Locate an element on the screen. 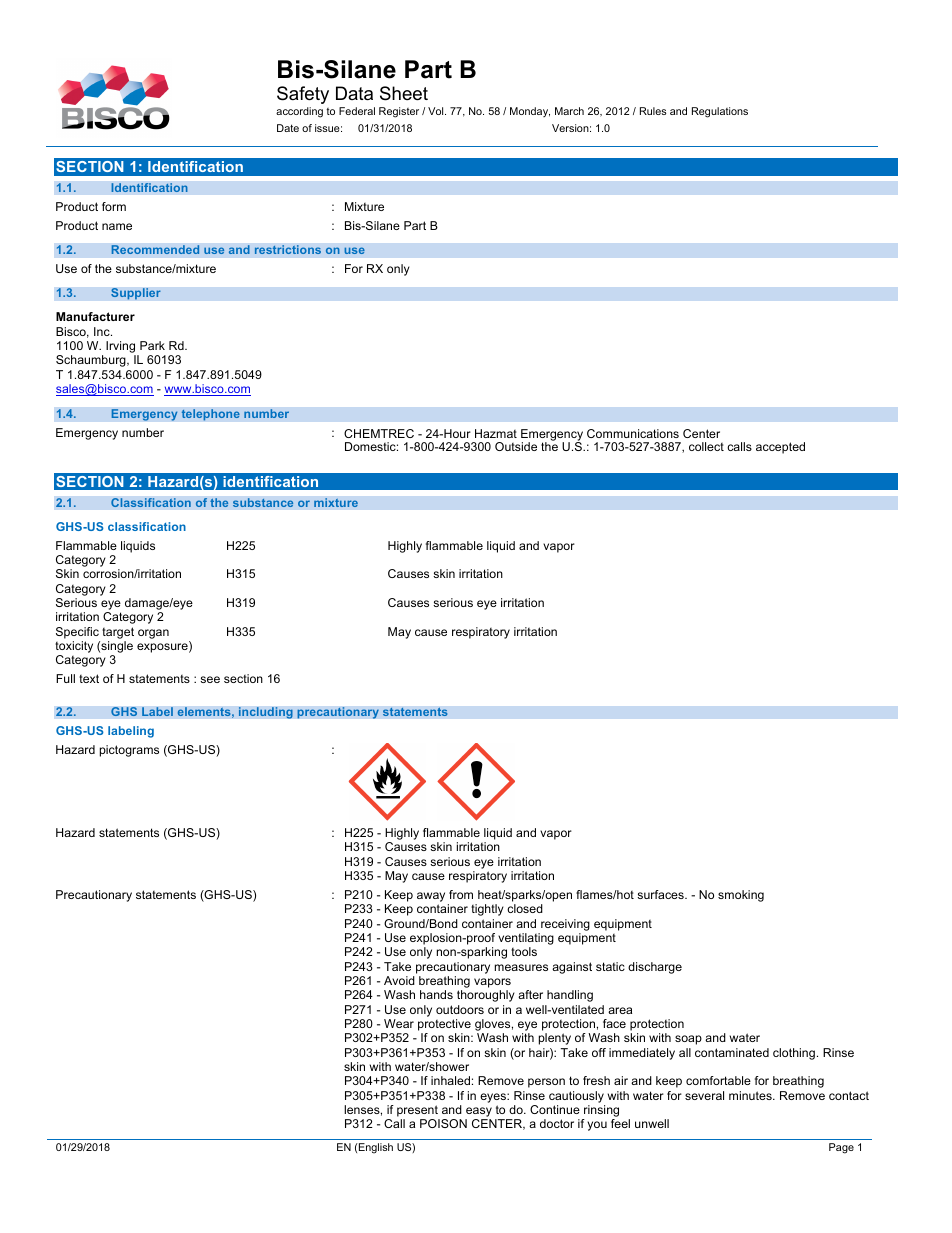 This screenshot has height=1233, width=952. away is located at coordinates (431, 898).
